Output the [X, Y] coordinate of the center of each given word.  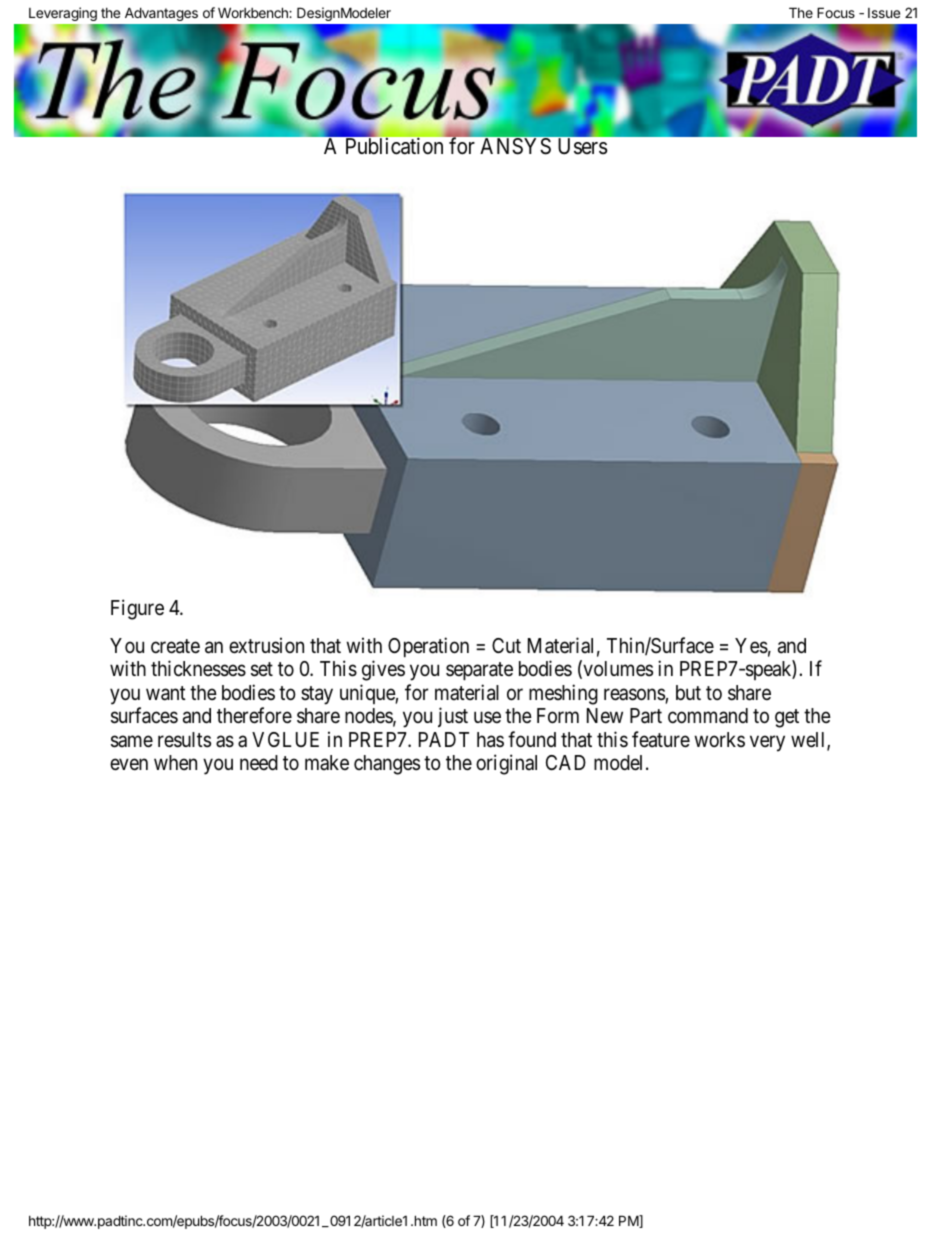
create [175, 646]
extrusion [266, 645]
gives [383, 670]
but [688, 692]
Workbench [254, 12]
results [184, 740]
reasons [635, 695]
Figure [137, 609]
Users [583, 146]
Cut [506, 645]
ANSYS [515, 146]
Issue [884, 13]
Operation [428, 647]
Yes [751, 646]
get [787, 718]
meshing [563, 694]
